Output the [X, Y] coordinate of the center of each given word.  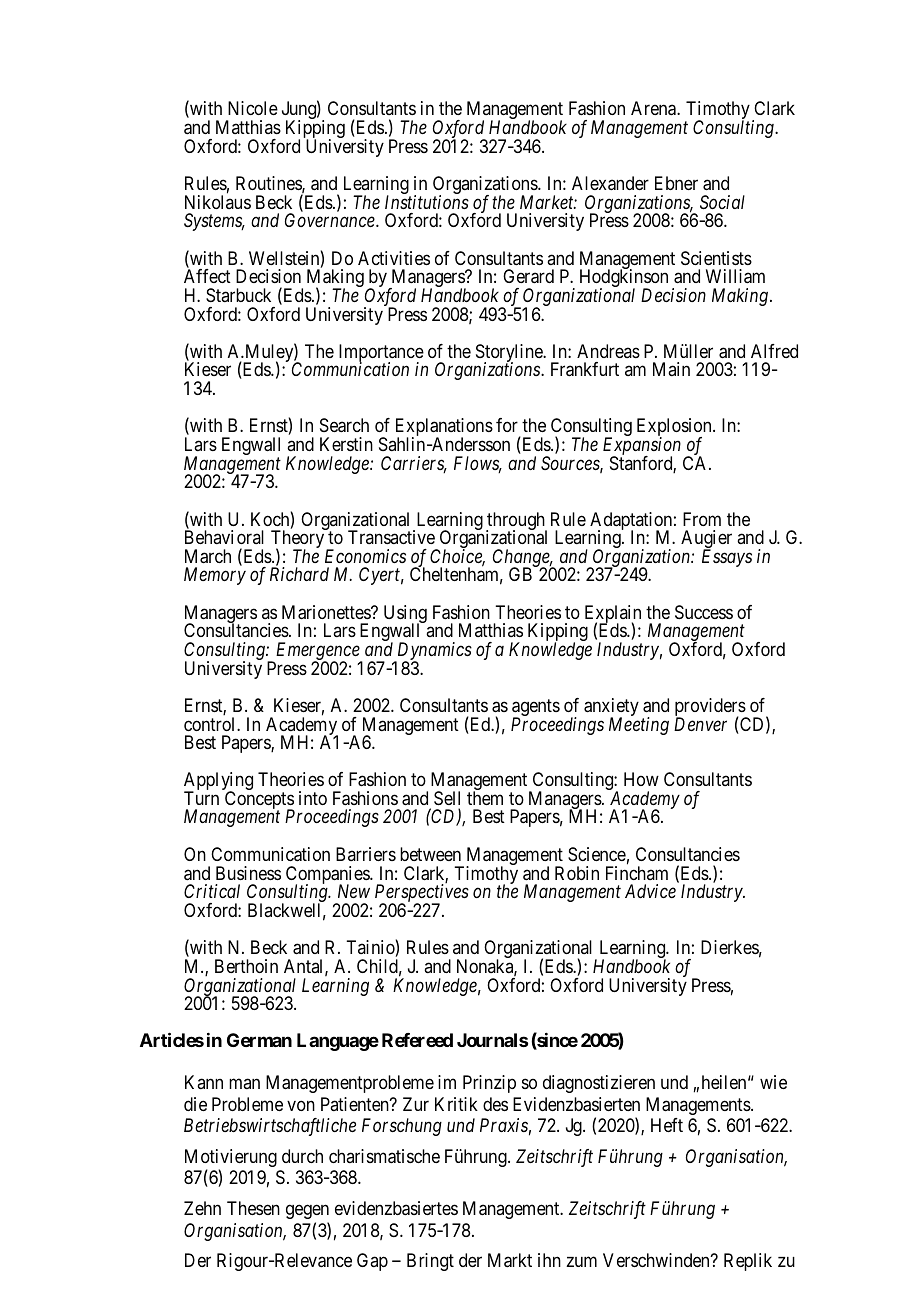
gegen [307, 1212]
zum [581, 1262]
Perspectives [422, 894]
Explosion [675, 428]
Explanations [444, 428]
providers [711, 708]
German [259, 1040]
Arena [654, 108]
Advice [650, 891]
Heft [667, 1125]
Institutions [427, 202]
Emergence [318, 652]
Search [344, 425]
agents [536, 709]
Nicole [253, 108]
